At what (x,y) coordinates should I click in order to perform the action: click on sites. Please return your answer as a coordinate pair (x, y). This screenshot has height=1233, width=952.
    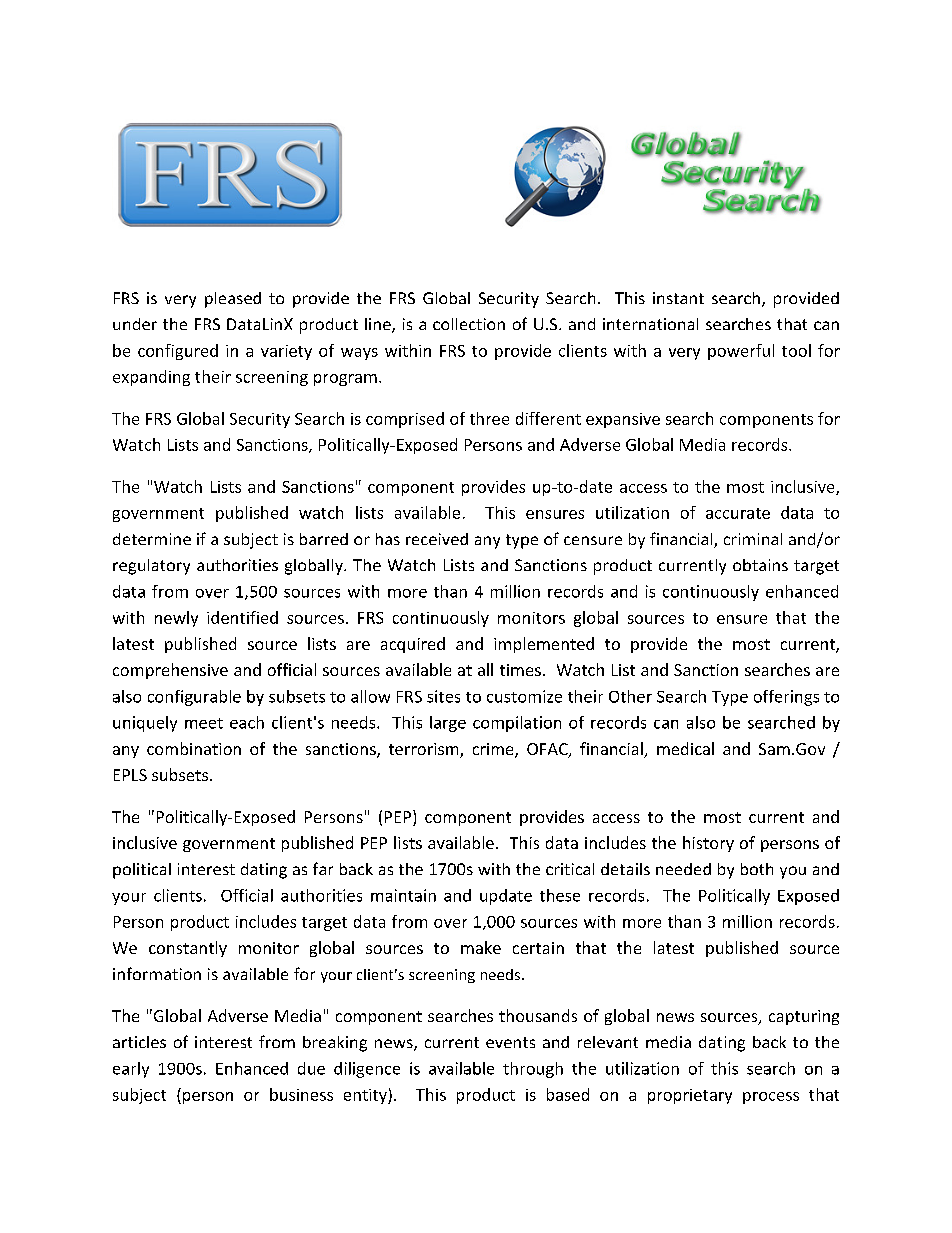
    Looking at the image, I should click on (443, 696).
